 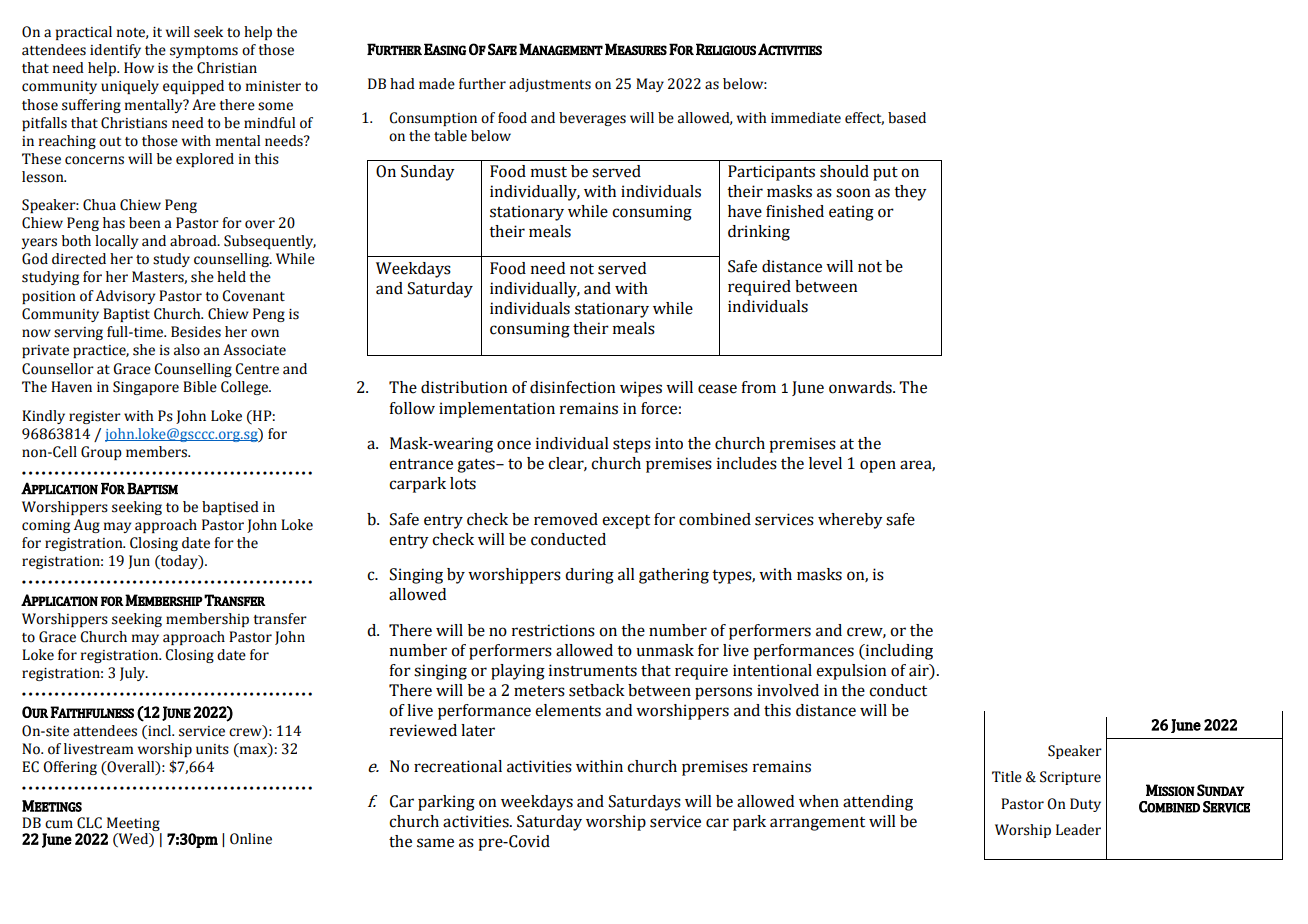 What do you see at coordinates (632, 446) in the page?
I see `steps` at bounding box center [632, 446].
